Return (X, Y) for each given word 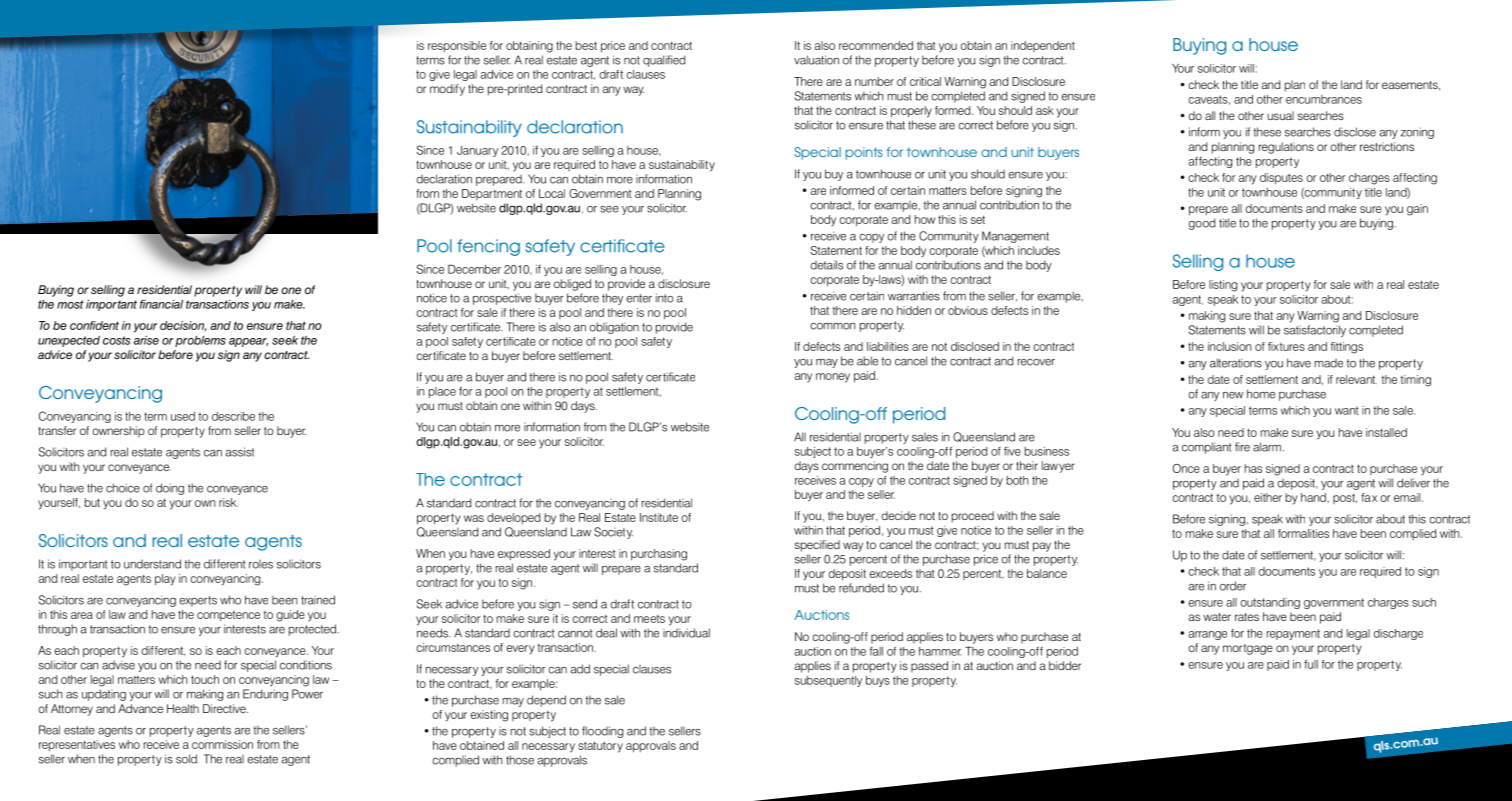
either (1268, 497)
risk (228, 502)
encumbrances (1324, 99)
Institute (659, 517)
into (665, 298)
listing (1223, 286)
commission (222, 744)
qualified (664, 61)
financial (161, 304)
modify (447, 90)
